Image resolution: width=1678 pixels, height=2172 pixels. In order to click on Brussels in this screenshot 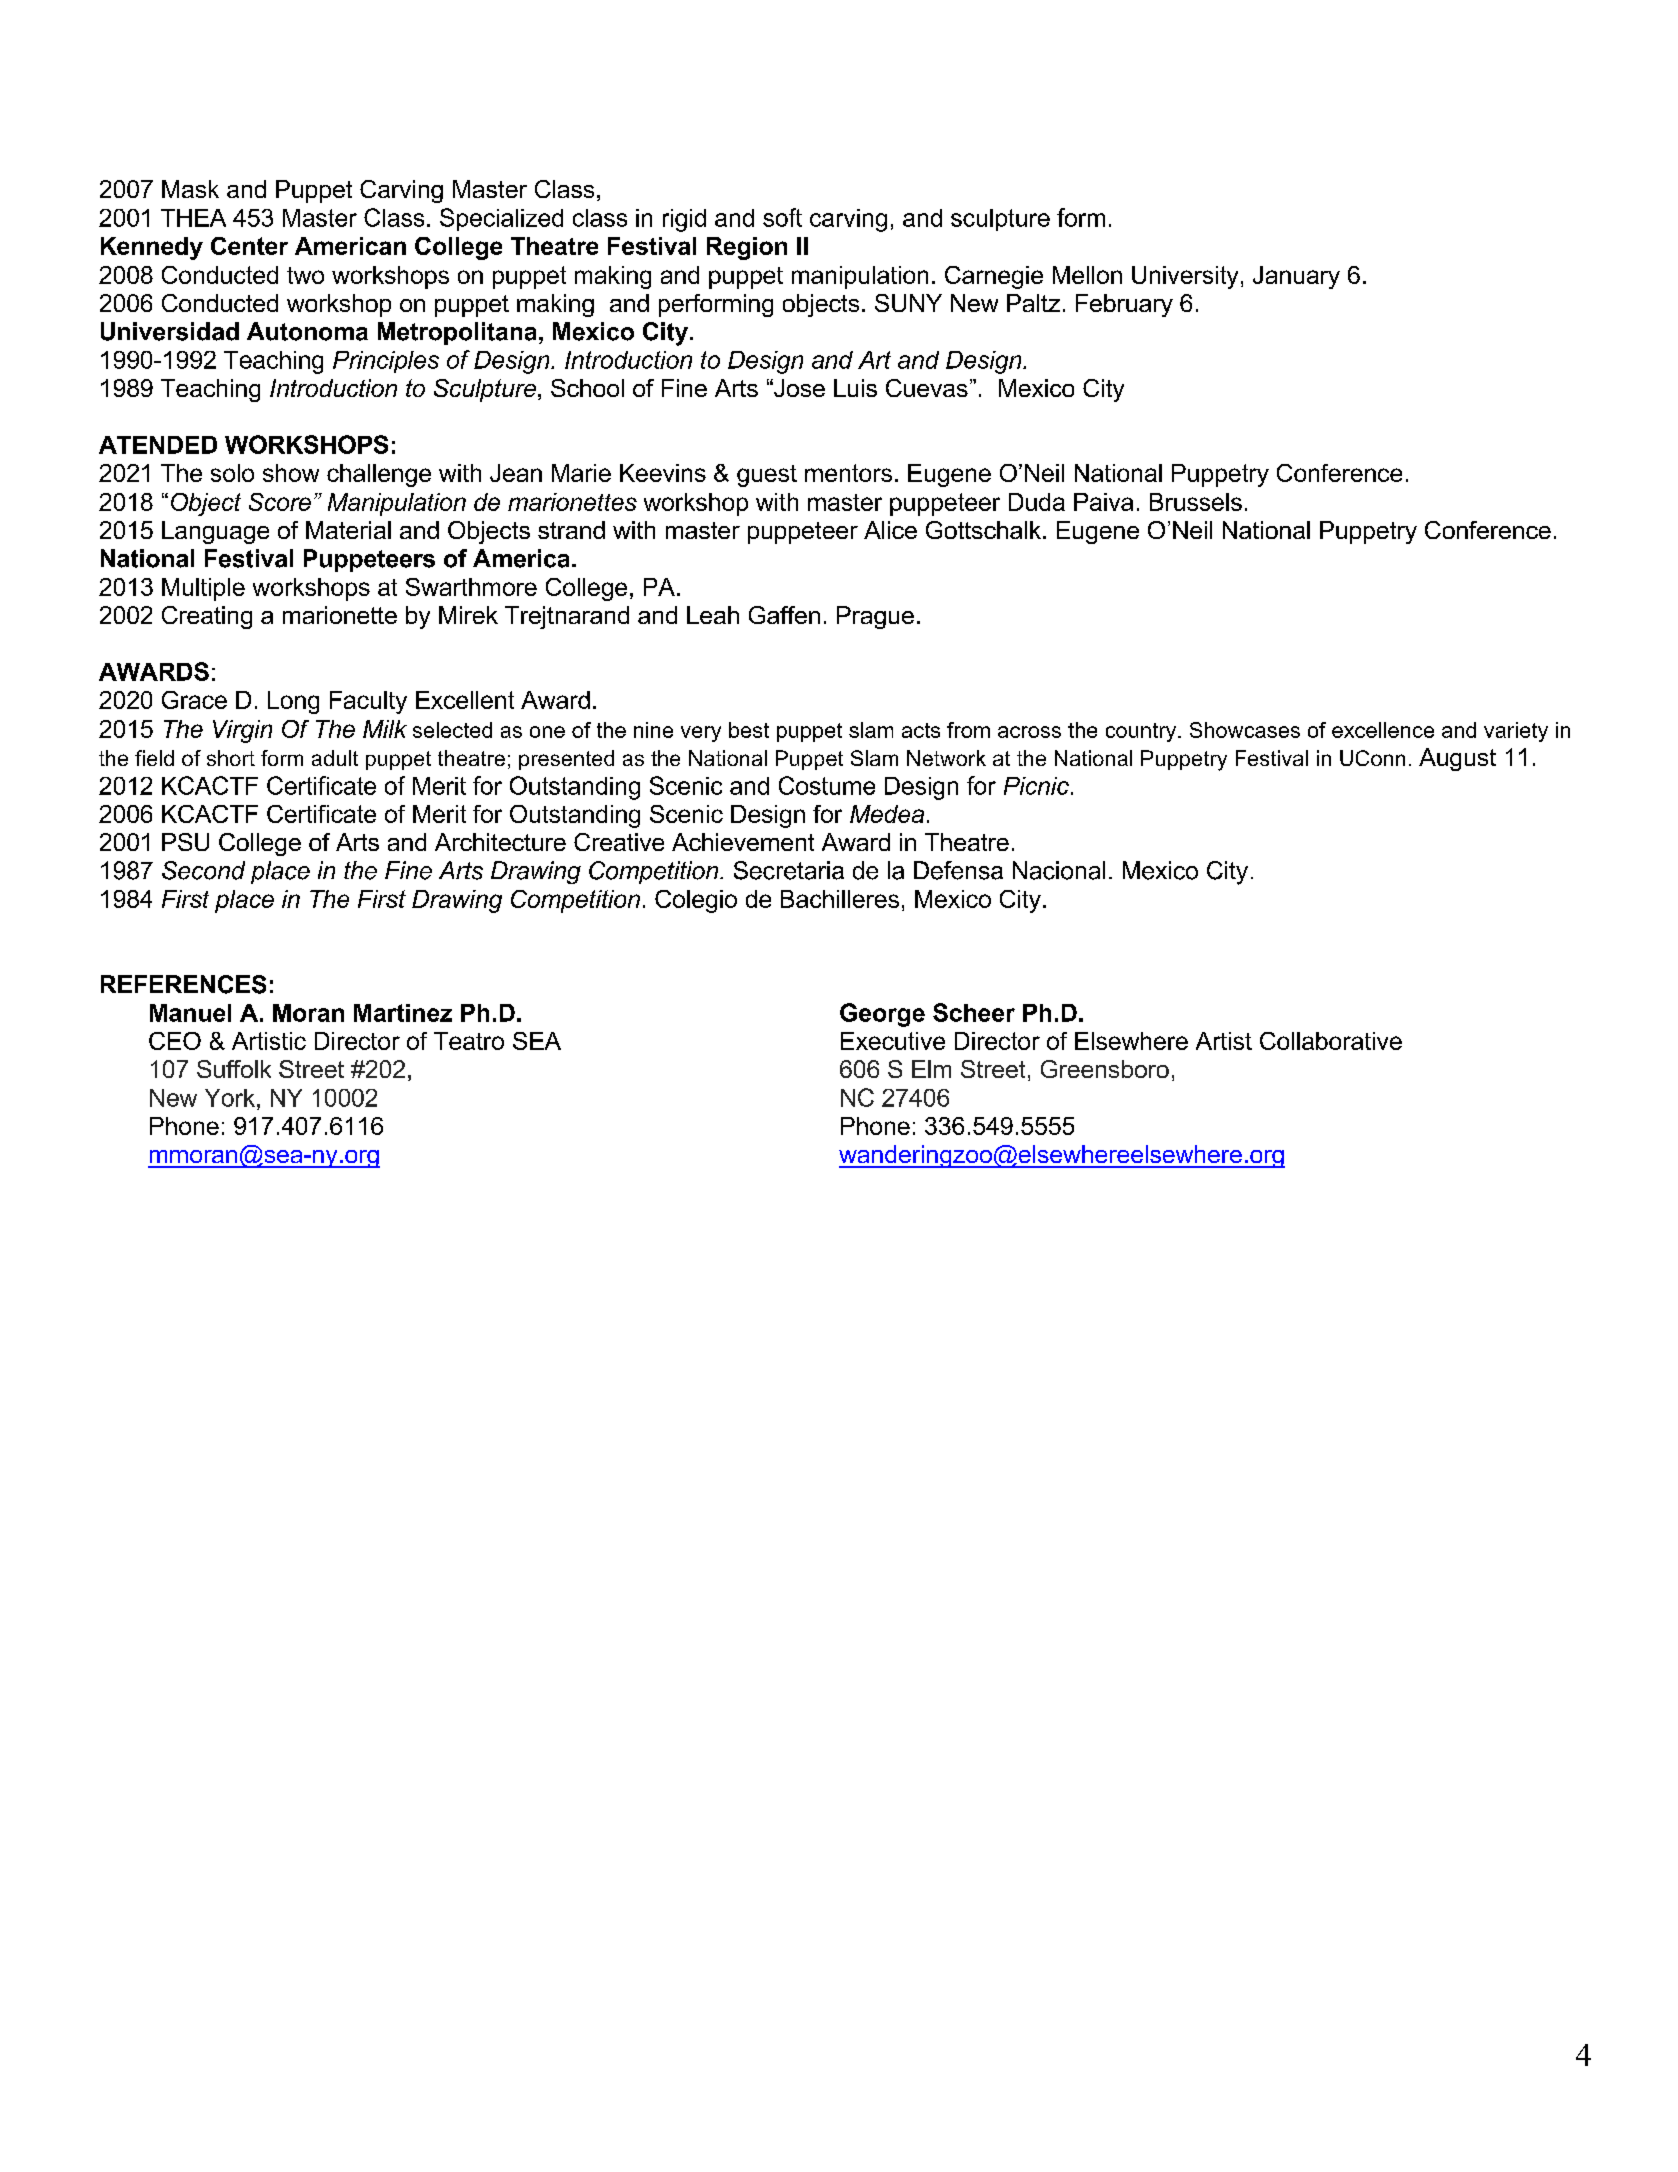, I will do `click(1196, 502)`.
